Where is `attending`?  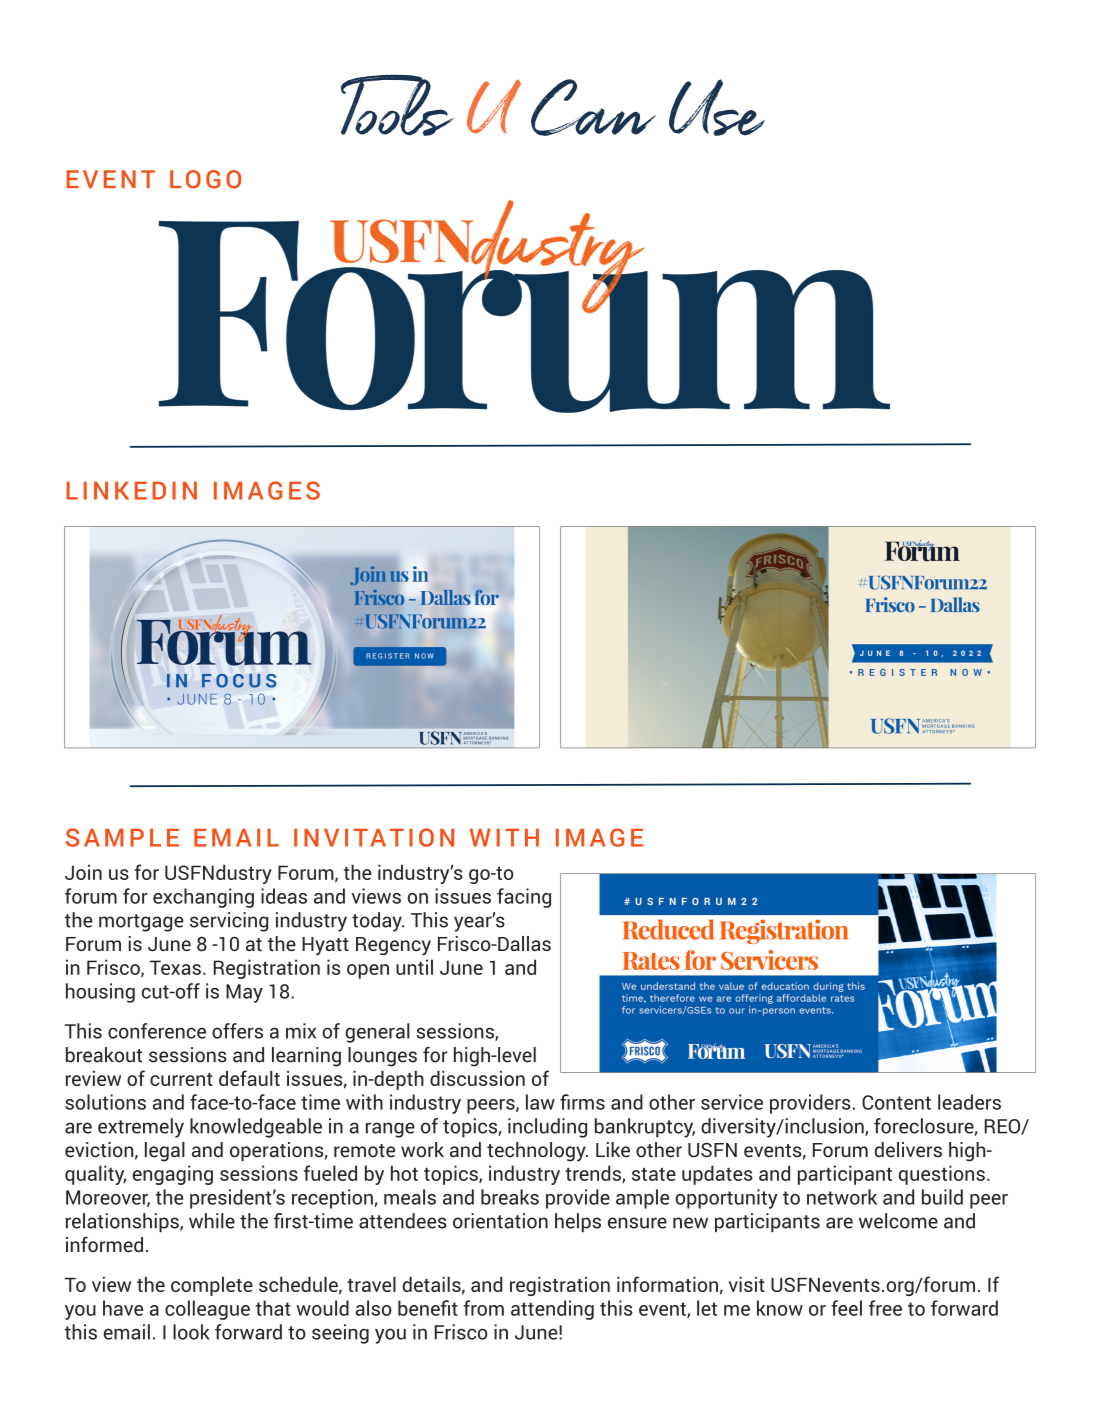 attending is located at coordinates (552, 1310).
